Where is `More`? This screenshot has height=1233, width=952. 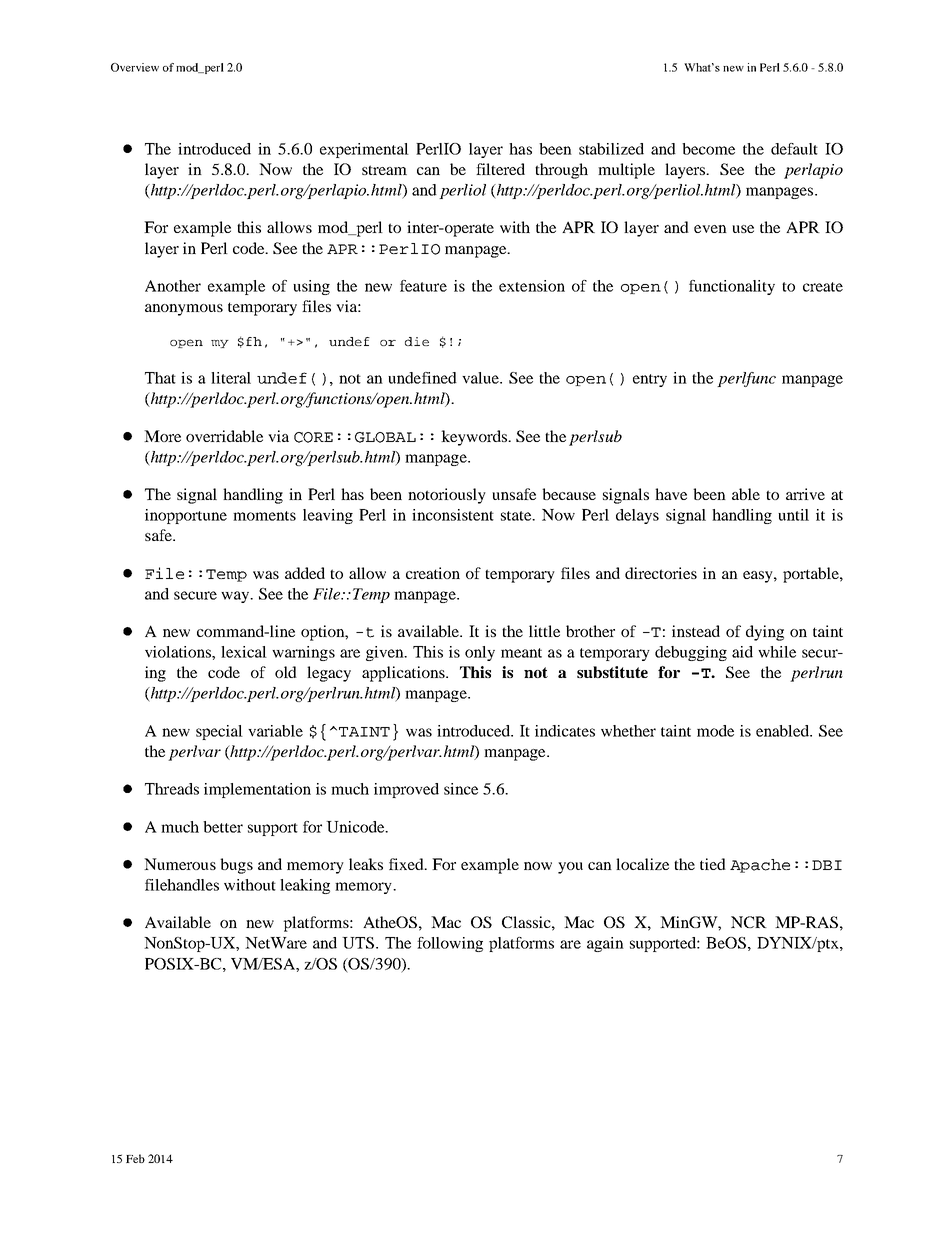
More is located at coordinates (162, 436).
